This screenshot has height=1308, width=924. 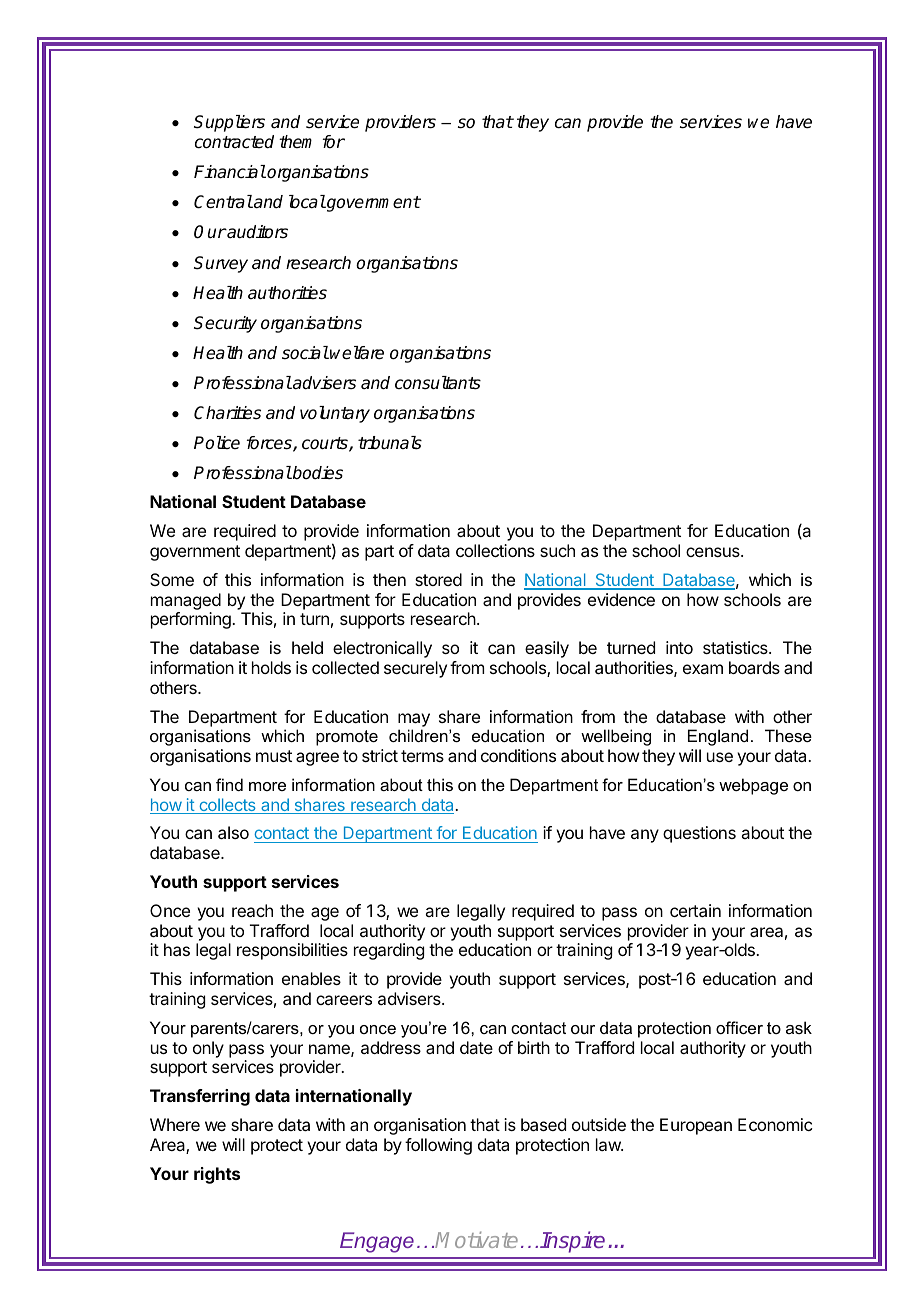 I want to click on must, so click(x=274, y=756).
